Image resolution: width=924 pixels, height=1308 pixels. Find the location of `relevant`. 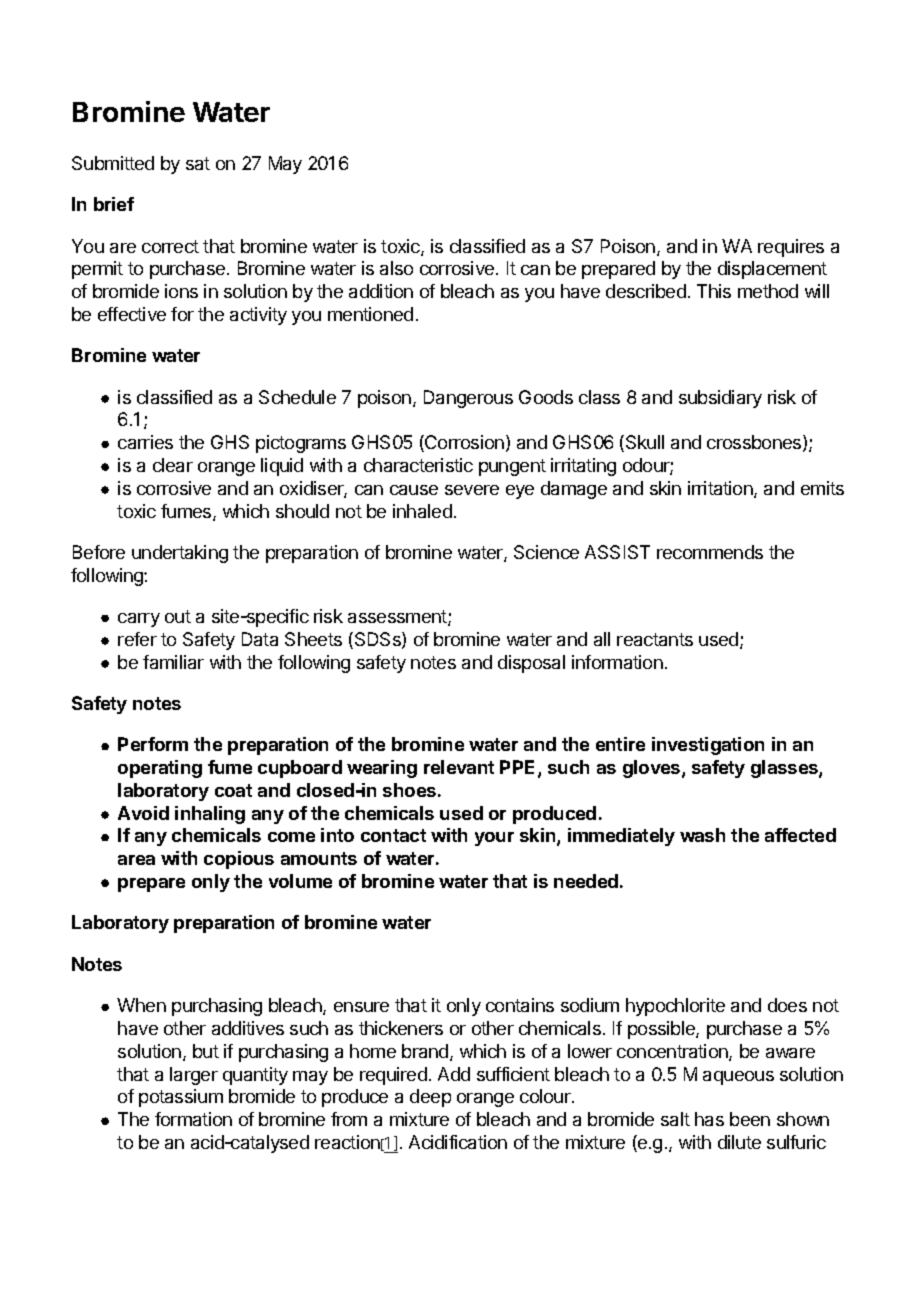

relevant is located at coordinates (459, 767).
